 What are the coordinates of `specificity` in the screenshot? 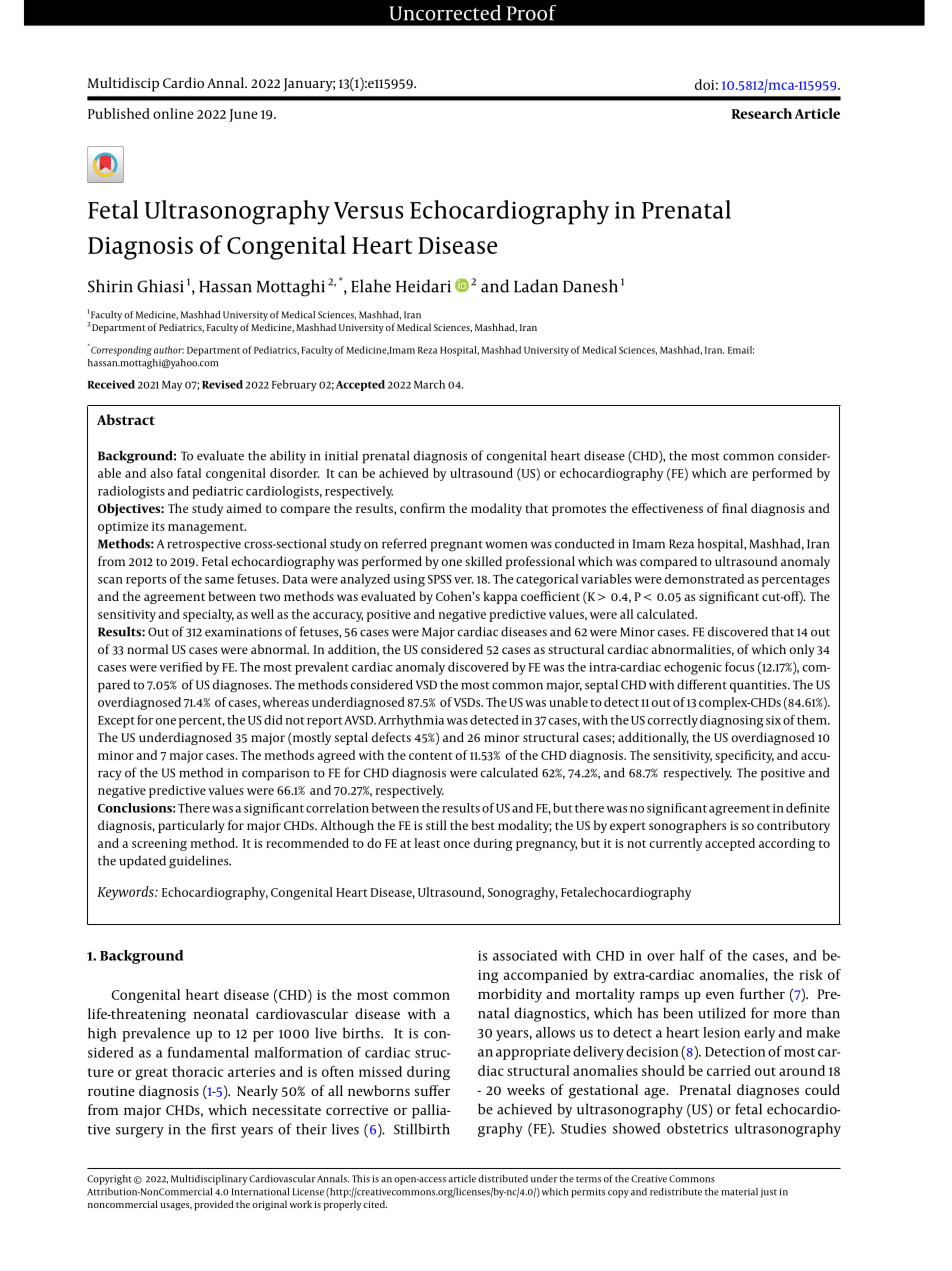 It's located at (744, 756).
